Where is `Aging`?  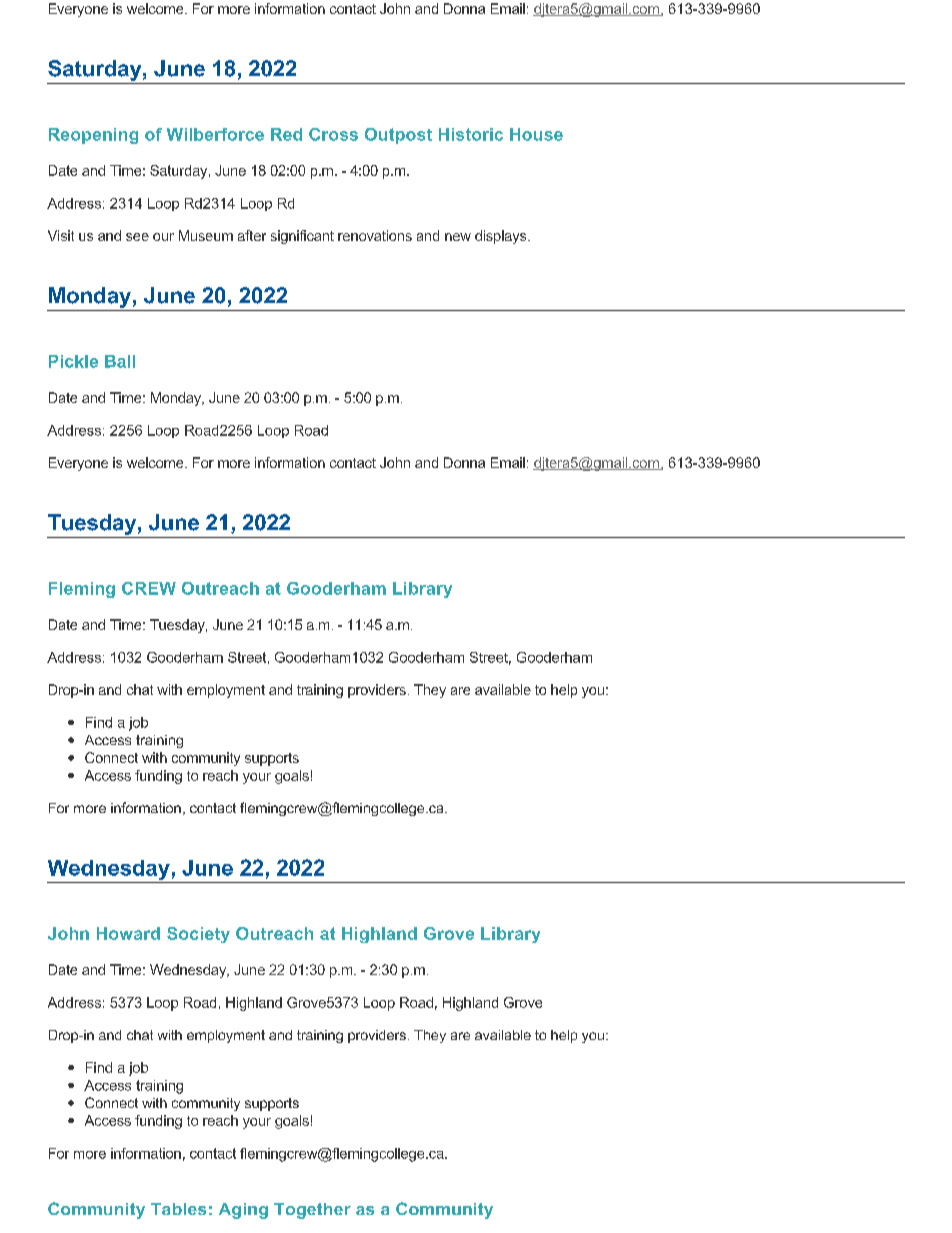
Aging is located at coordinates (243, 1211).
